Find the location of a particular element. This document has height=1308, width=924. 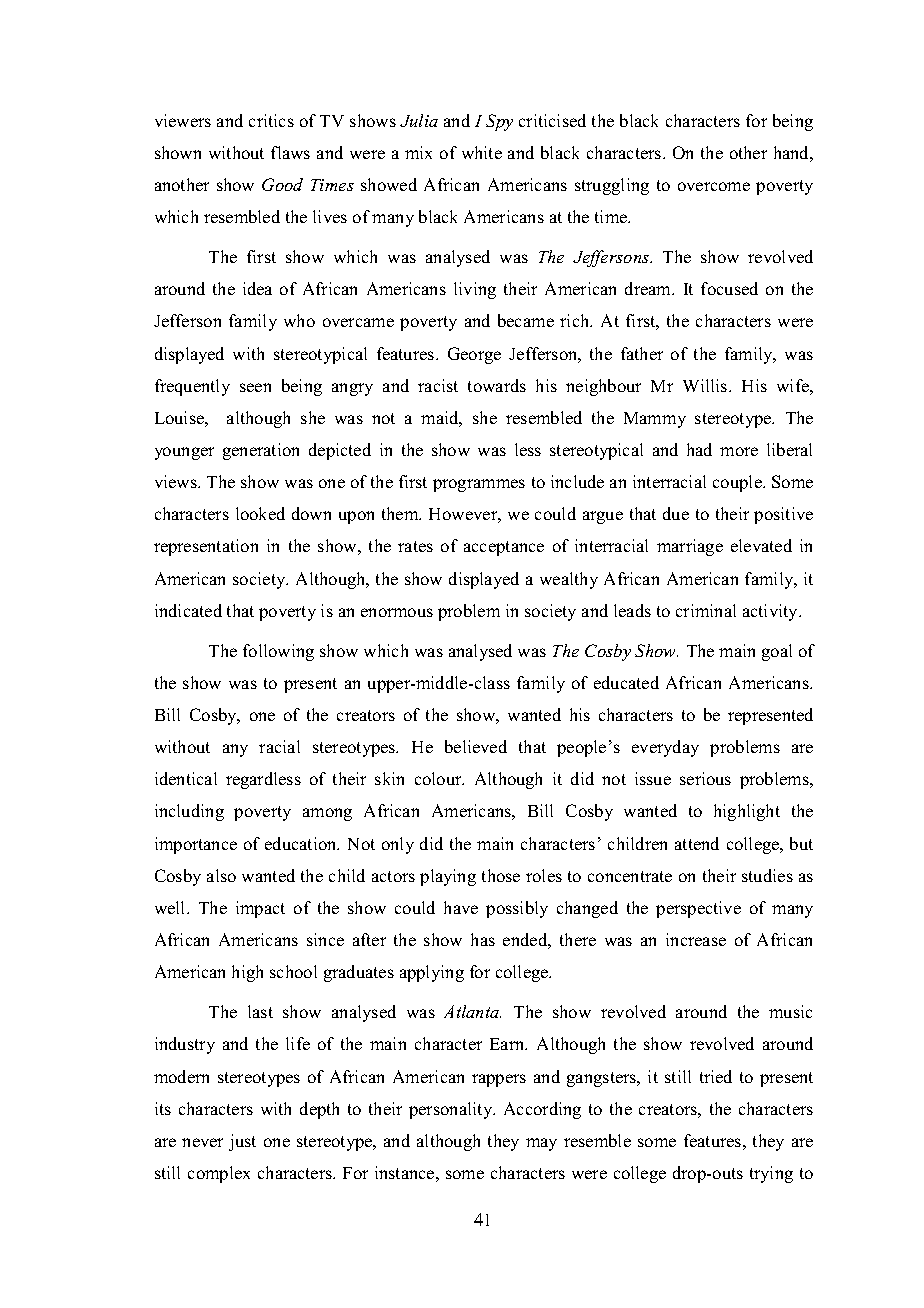

white is located at coordinates (482, 152).
